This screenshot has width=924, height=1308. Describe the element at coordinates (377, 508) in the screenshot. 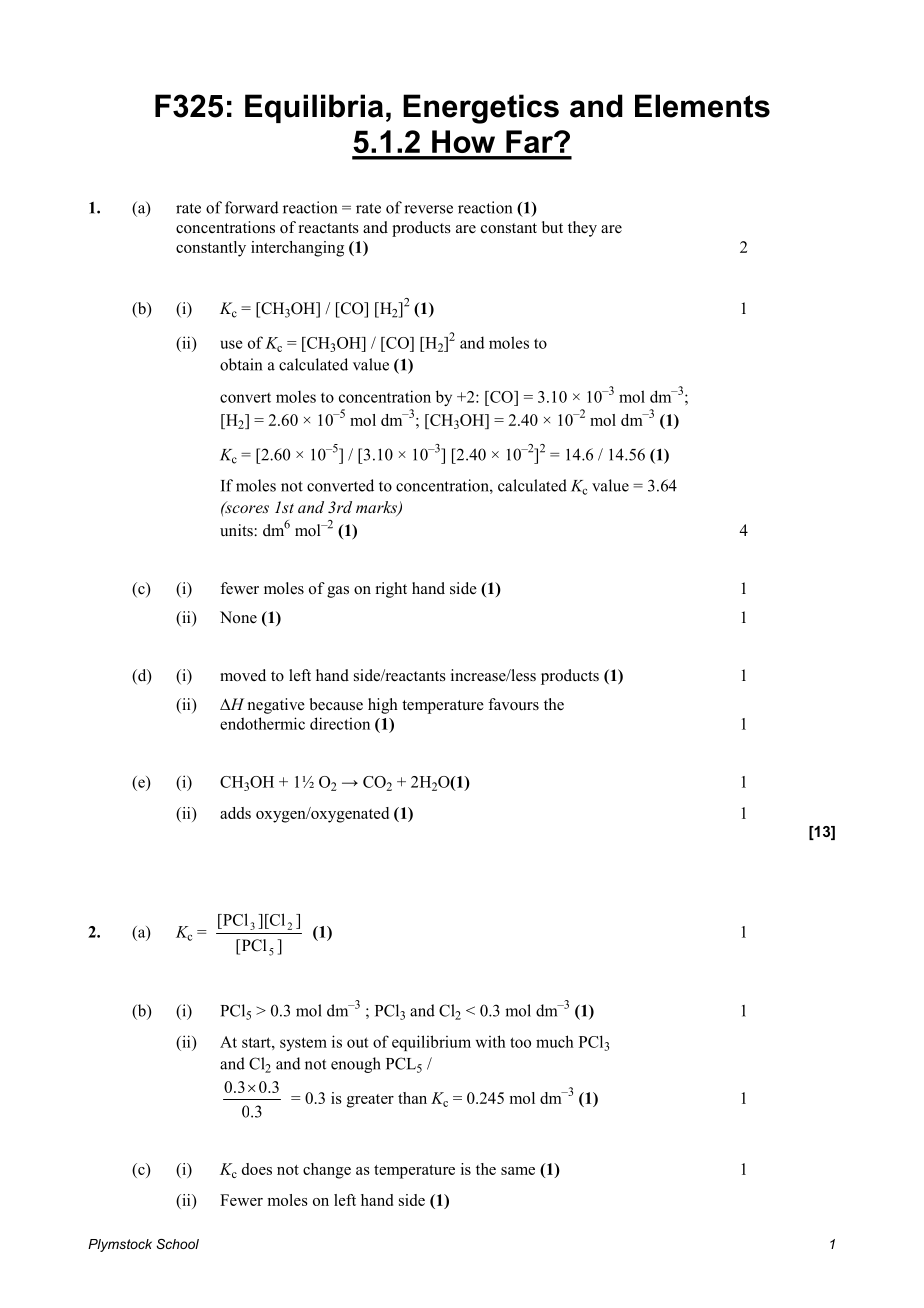

I see `marks` at that location.
